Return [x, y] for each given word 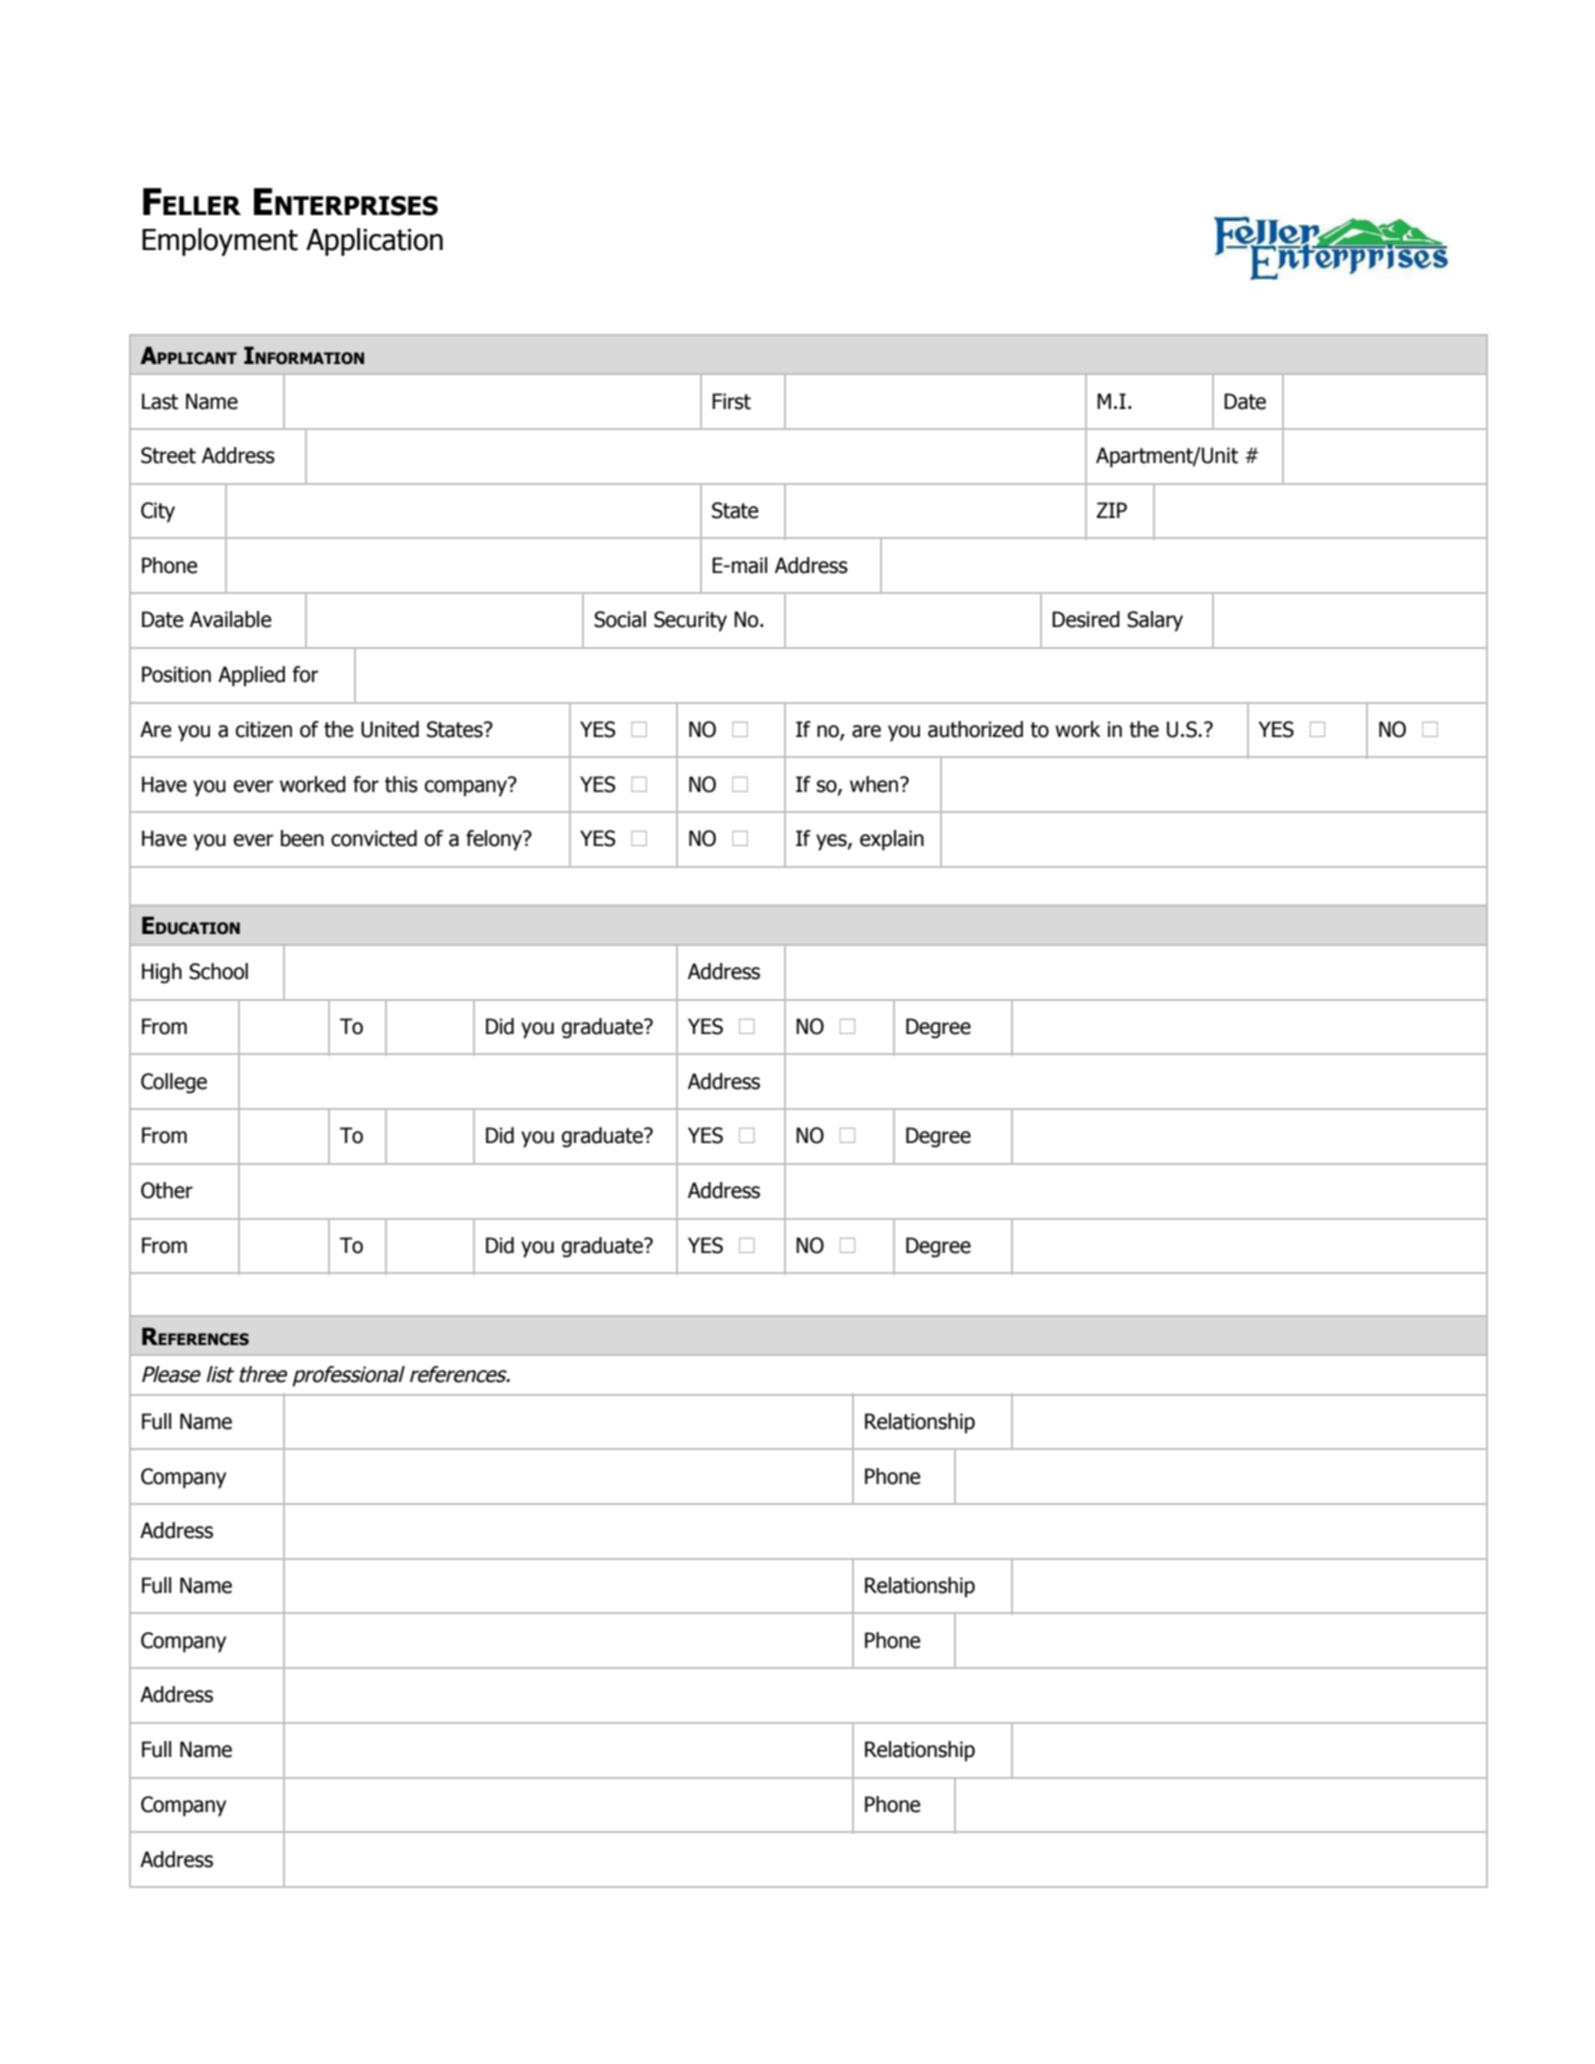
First [731, 401]
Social [620, 619]
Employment [220, 242]
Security [690, 621]
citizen [264, 729]
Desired [1086, 619]
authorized [975, 729]
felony [495, 840]
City [158, 512]
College [174, 1083]
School [218, 971]
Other [167, 1190]
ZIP [1112, 510]
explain [892, 840]
